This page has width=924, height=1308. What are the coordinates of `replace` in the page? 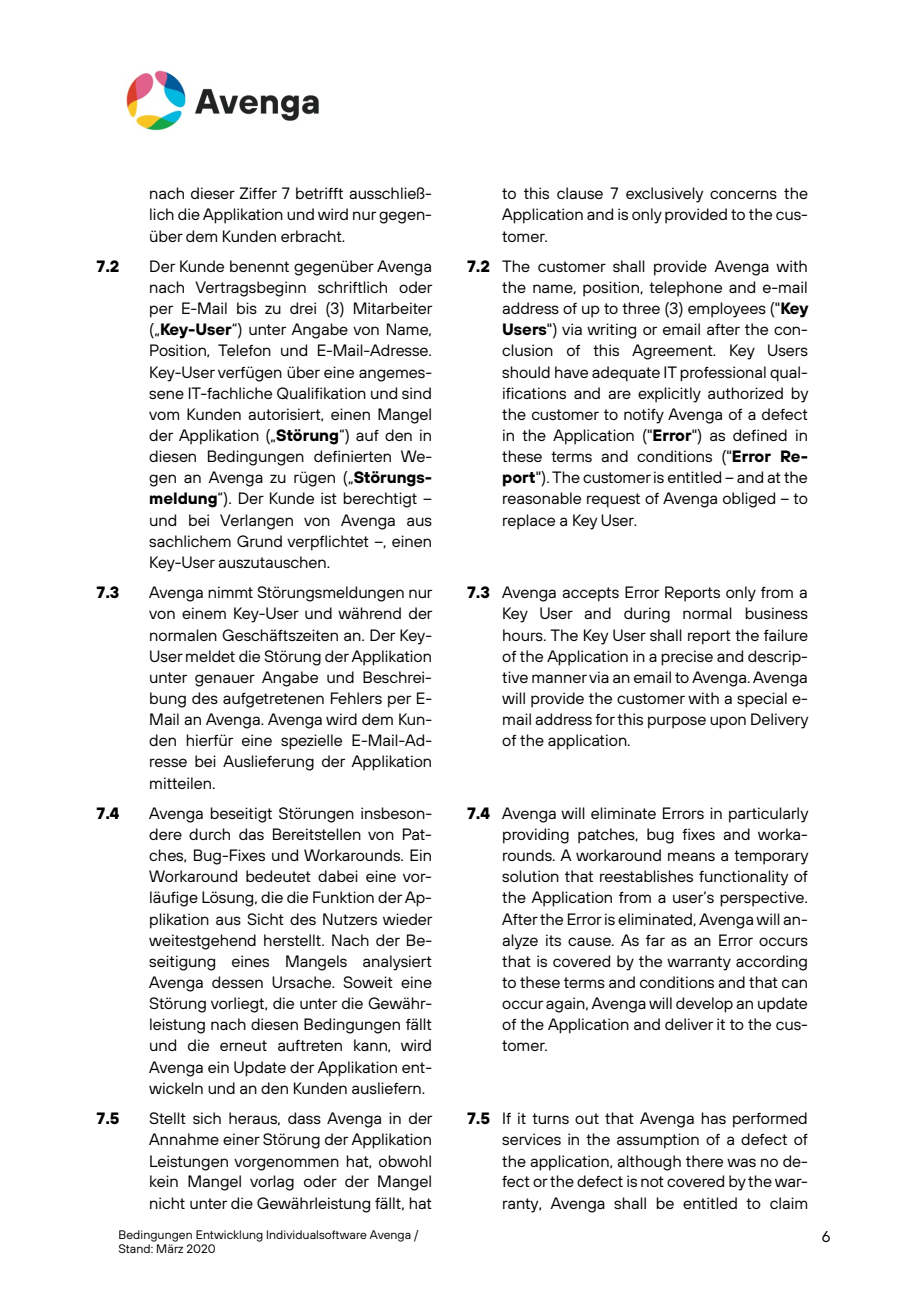 It's located at (529, 522).
